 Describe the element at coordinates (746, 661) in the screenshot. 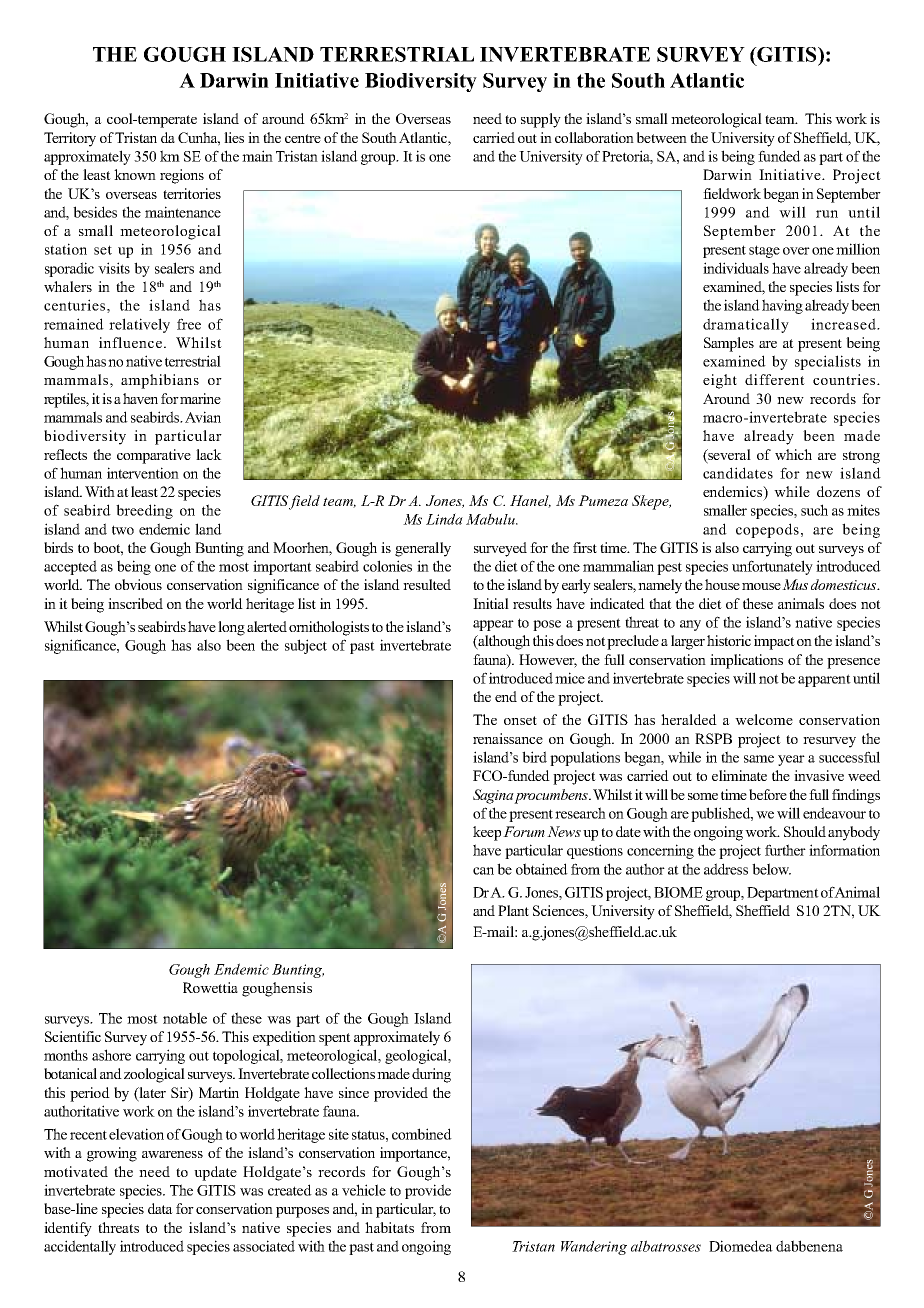

I see `implications` at that location.
